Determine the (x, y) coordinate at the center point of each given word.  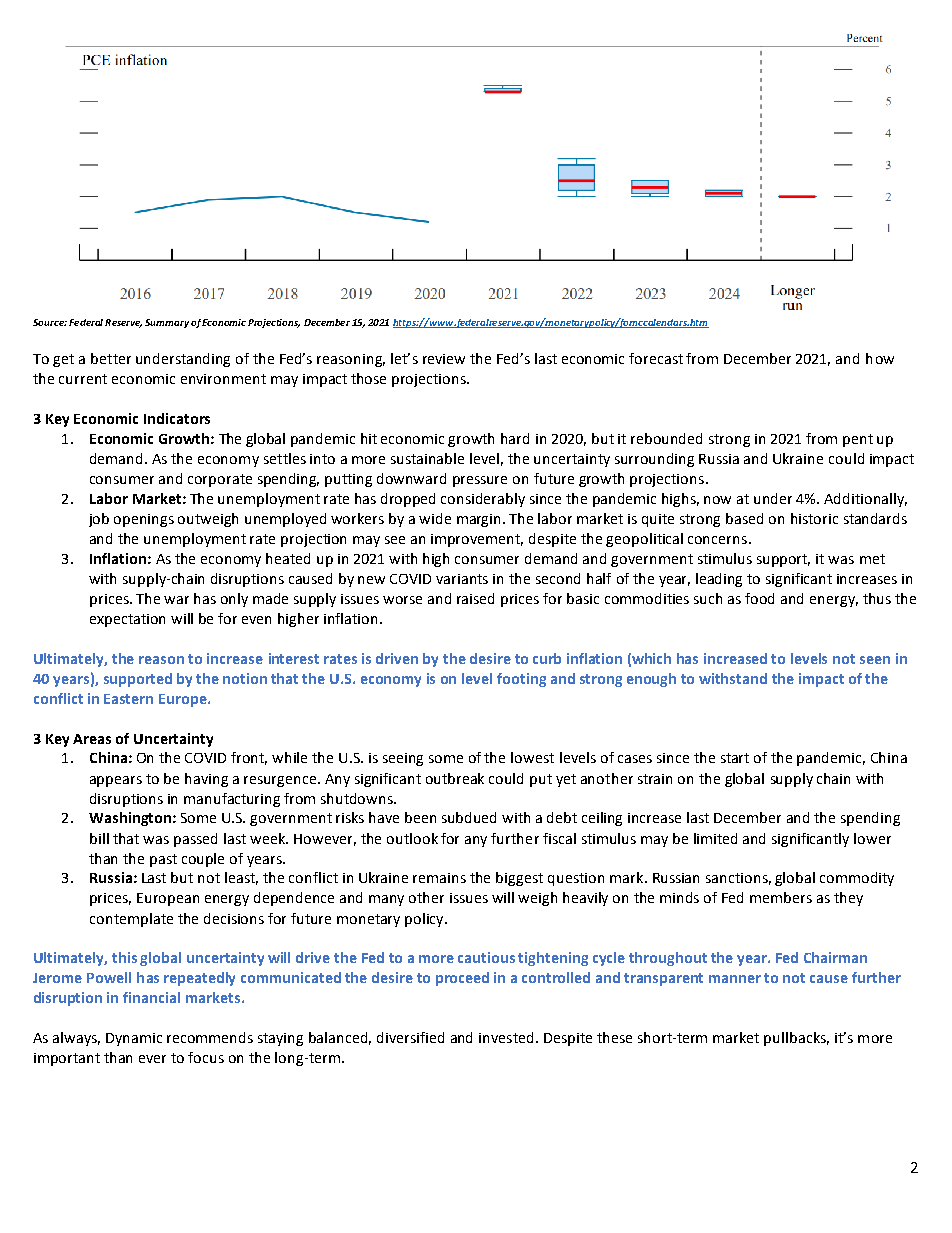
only (234, 600)
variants (462, 579)
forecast (656, 358)
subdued (469, 817)
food (759, 598)
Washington (130, 819)
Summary (167, 323)
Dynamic (134, 1039)
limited (715, 838)
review (444, 359)
